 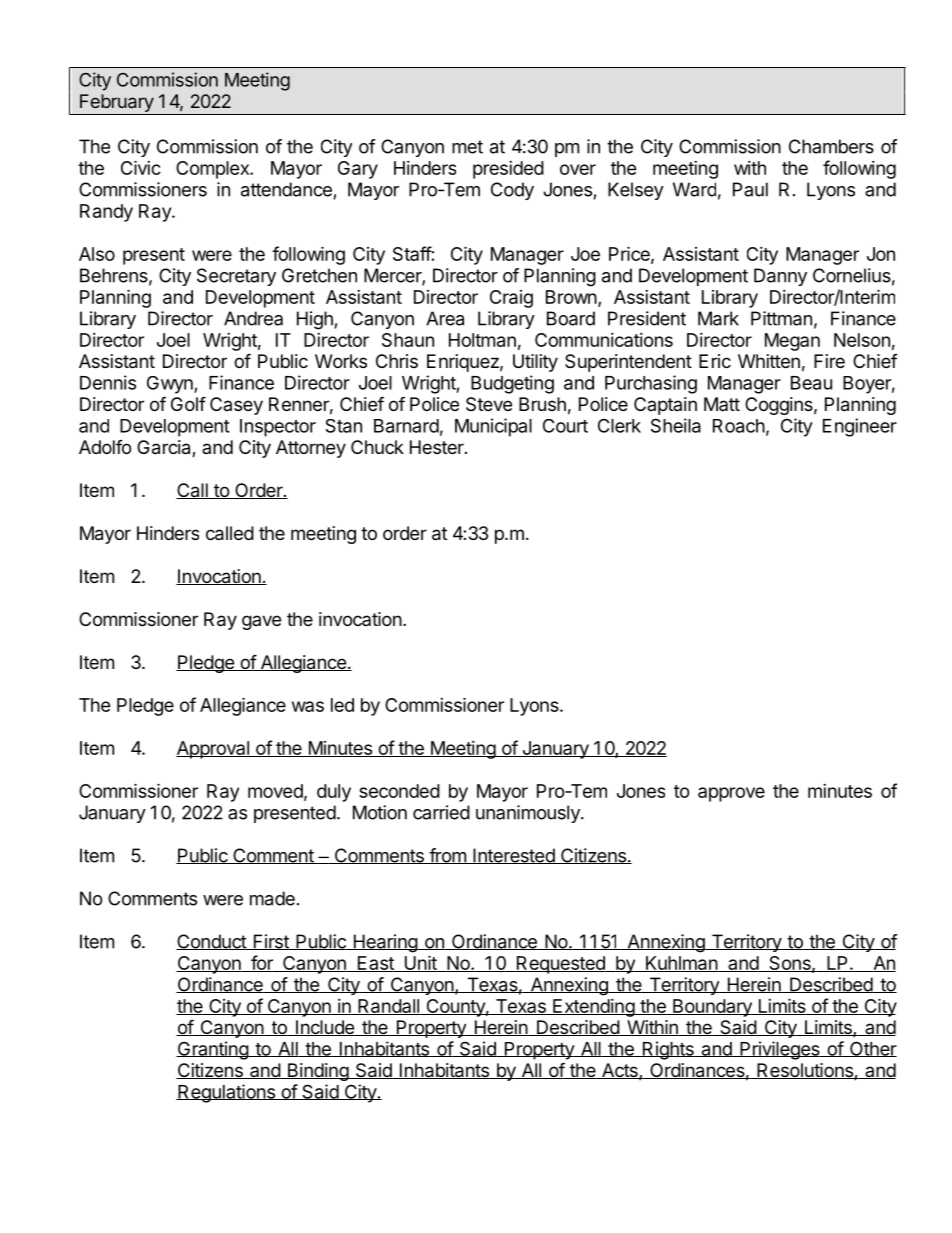 What do you see at coordinates (780, 1050) in the screenshot?
I see `Privileges` at bounding box center [780, 1050].
